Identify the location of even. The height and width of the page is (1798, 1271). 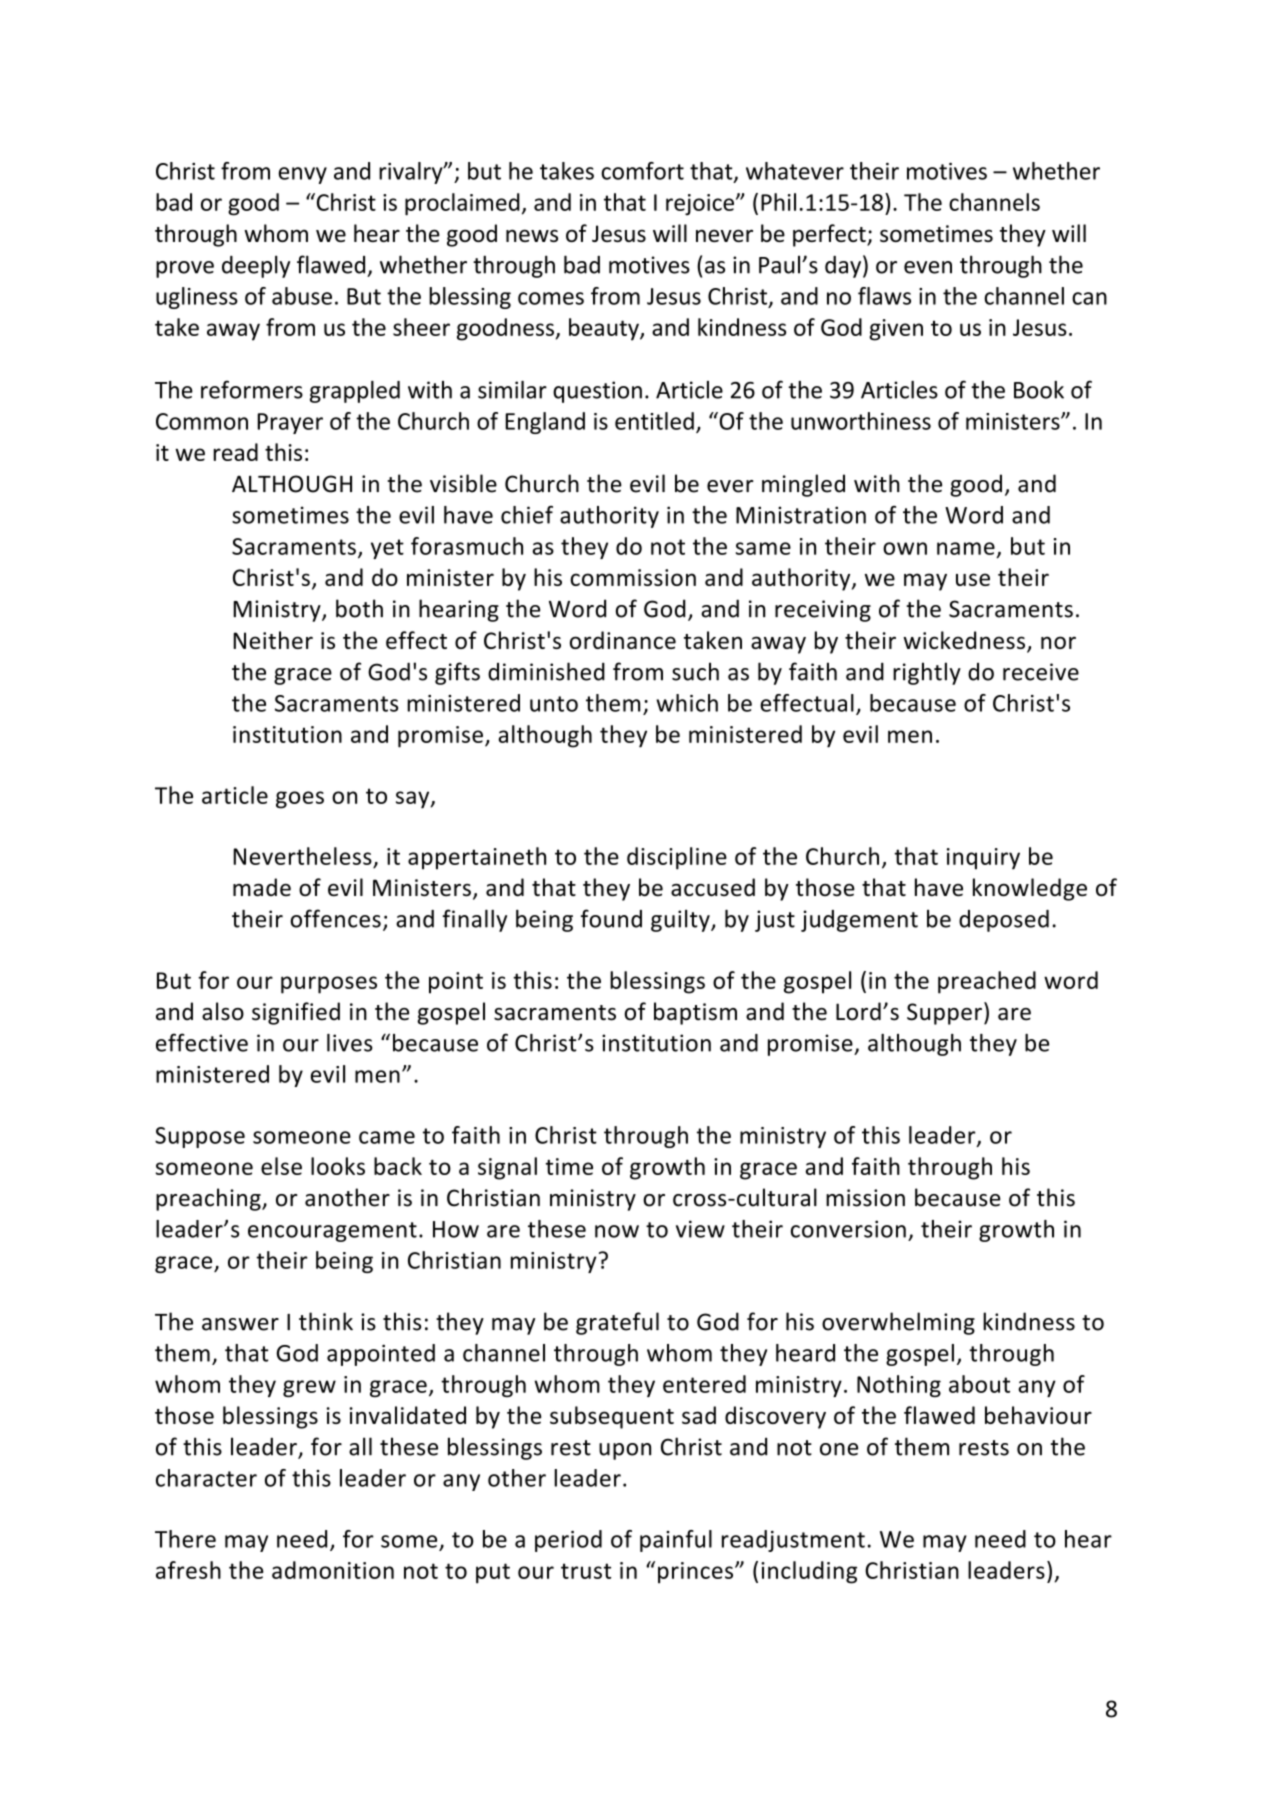
(928, 267).
